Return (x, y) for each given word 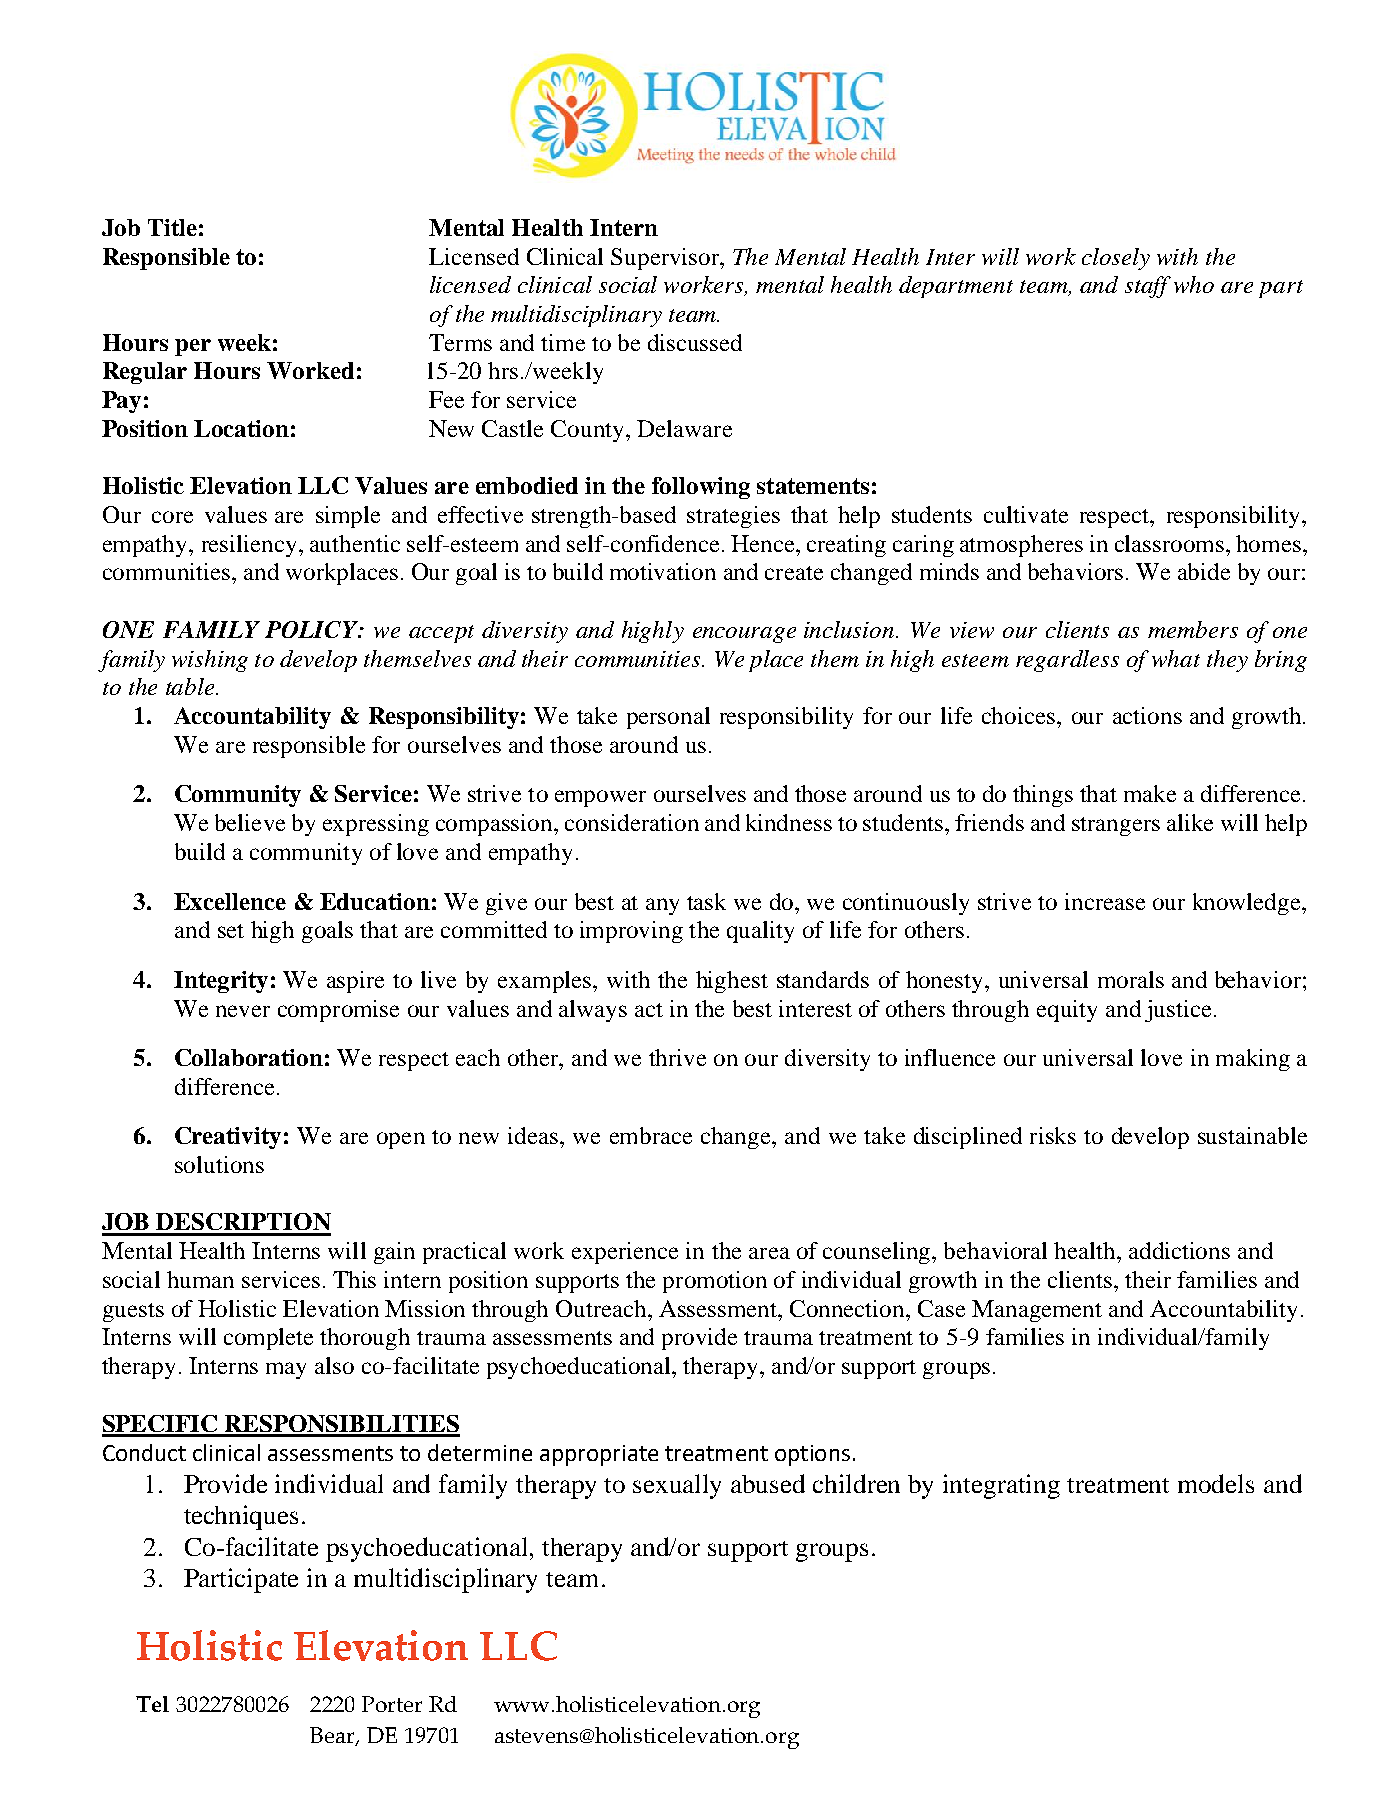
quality (760, 932)
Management (1037, 1311)
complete (268, 1339)
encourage (744, 635)
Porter (392, 1704)
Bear (333, 1736)
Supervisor (666, 259)
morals (1131, 979)
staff (1148, 287)
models (1216, 1483)
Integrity (221, 982)
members (1193, 629)
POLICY (312, 629)
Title (172, 227)
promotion (715, 1282)
